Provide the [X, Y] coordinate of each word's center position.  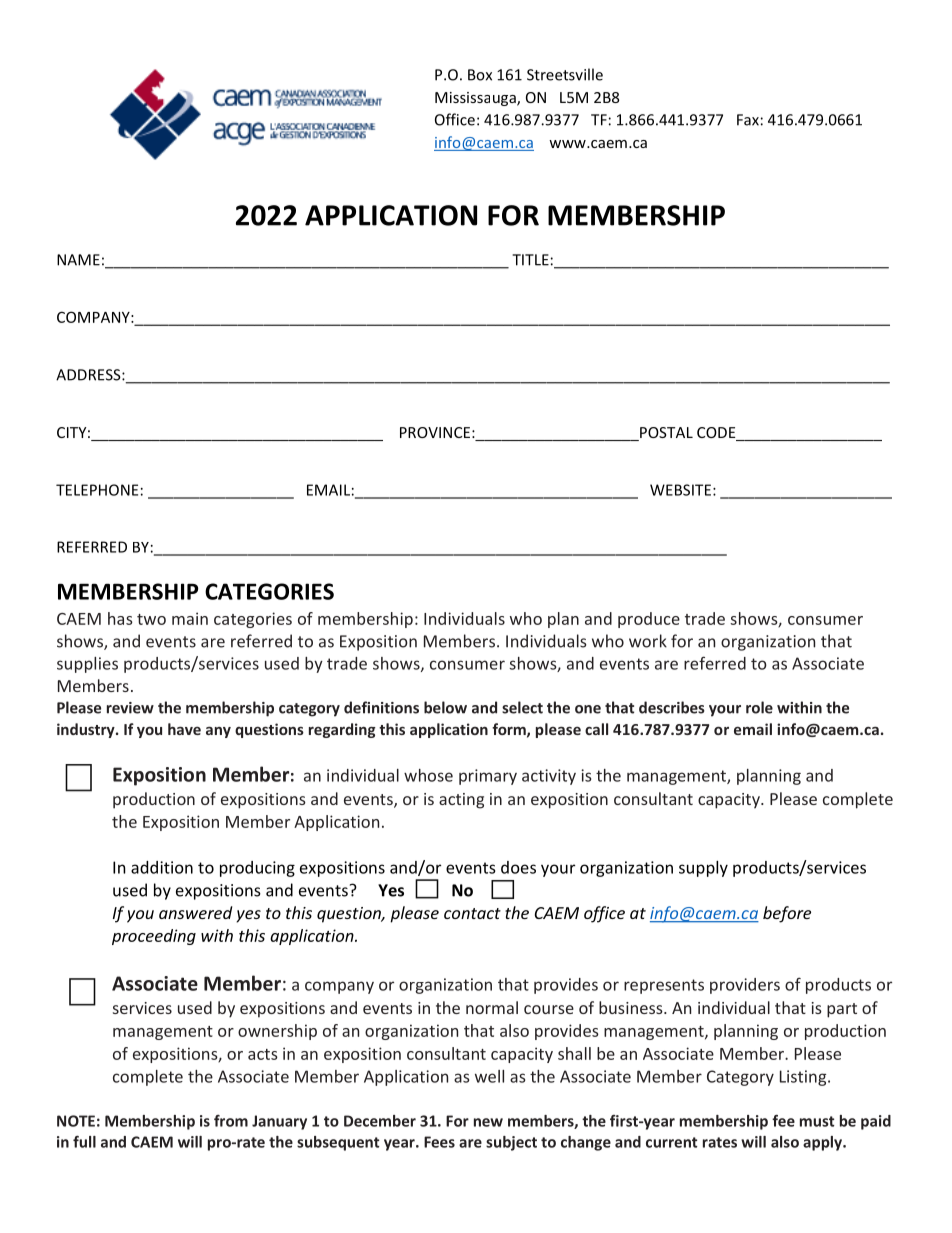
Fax [748, 120]
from [231, 1121]
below [445, 707]
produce [649, 620]
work [648, 641]
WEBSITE [680, 490]
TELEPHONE [97, 490]
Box [480, 75]
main [190, 618]
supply [703, 869]
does [518, 867]
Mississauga [476, 99]
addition [162, 867]
